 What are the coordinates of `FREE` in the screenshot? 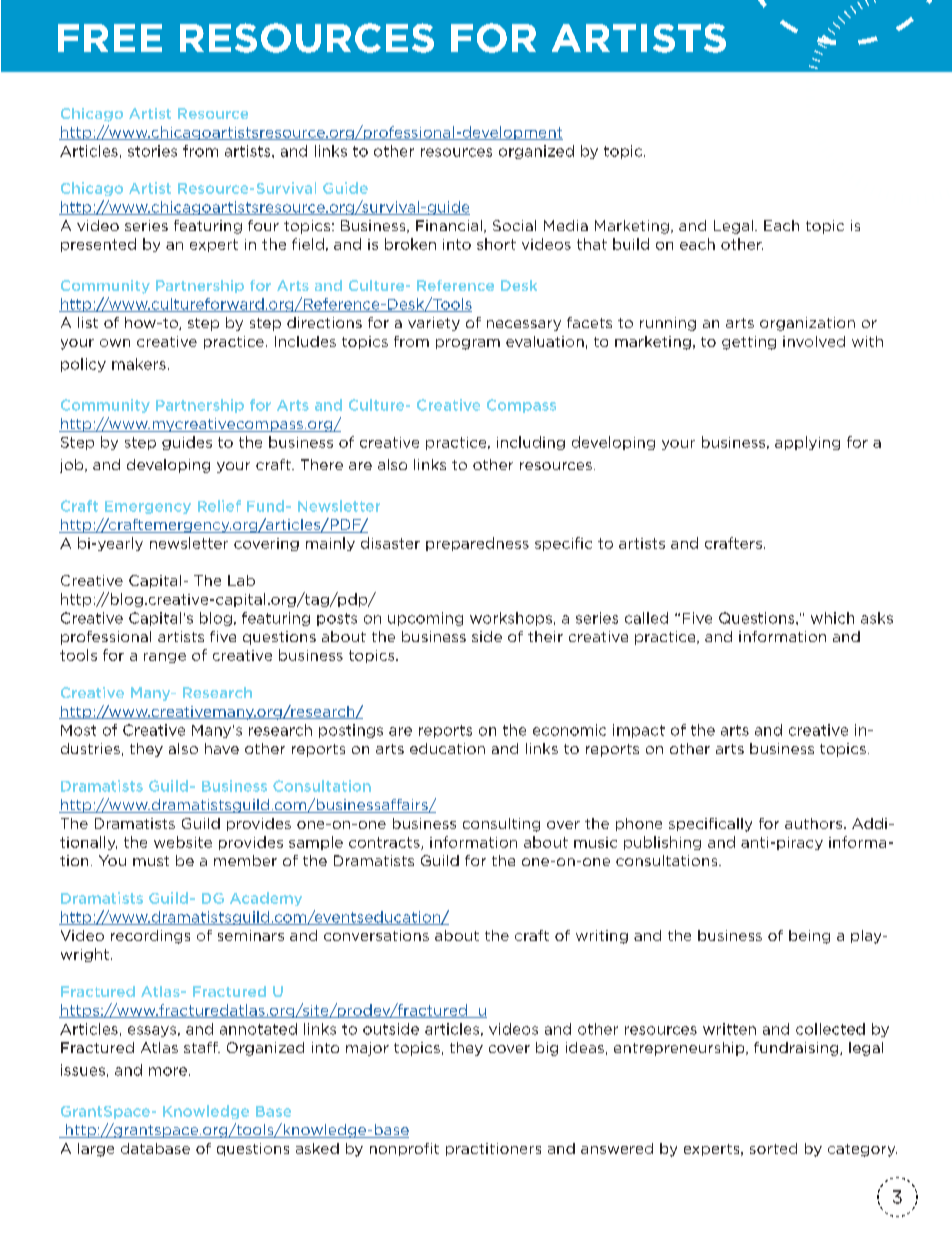 It's located at (110, 38).
